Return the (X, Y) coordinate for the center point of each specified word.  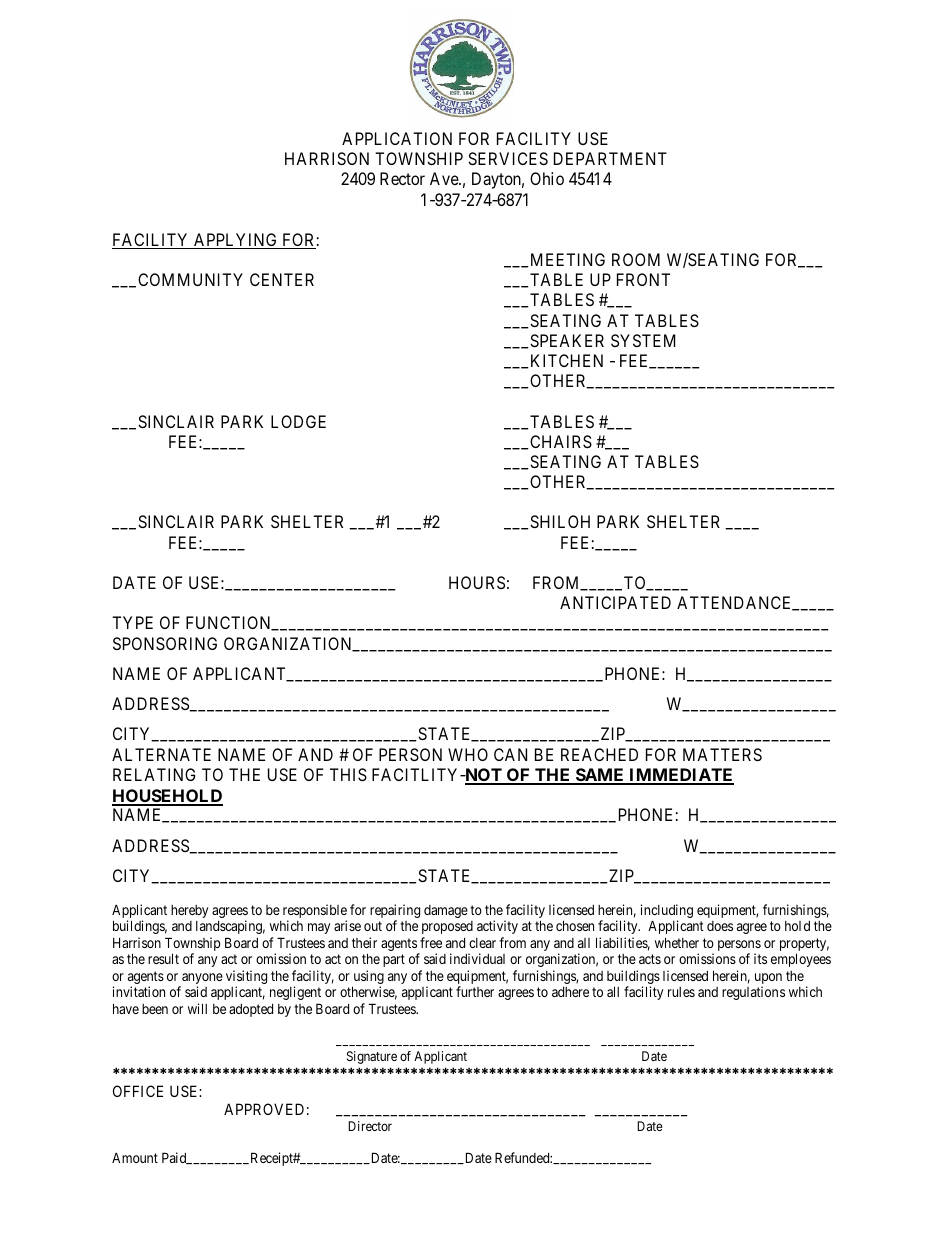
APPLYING (236, 241)
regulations (753, 993)
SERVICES (508, 158)
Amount (135, 1157)
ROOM (636, 259)
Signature (372, 1057)
